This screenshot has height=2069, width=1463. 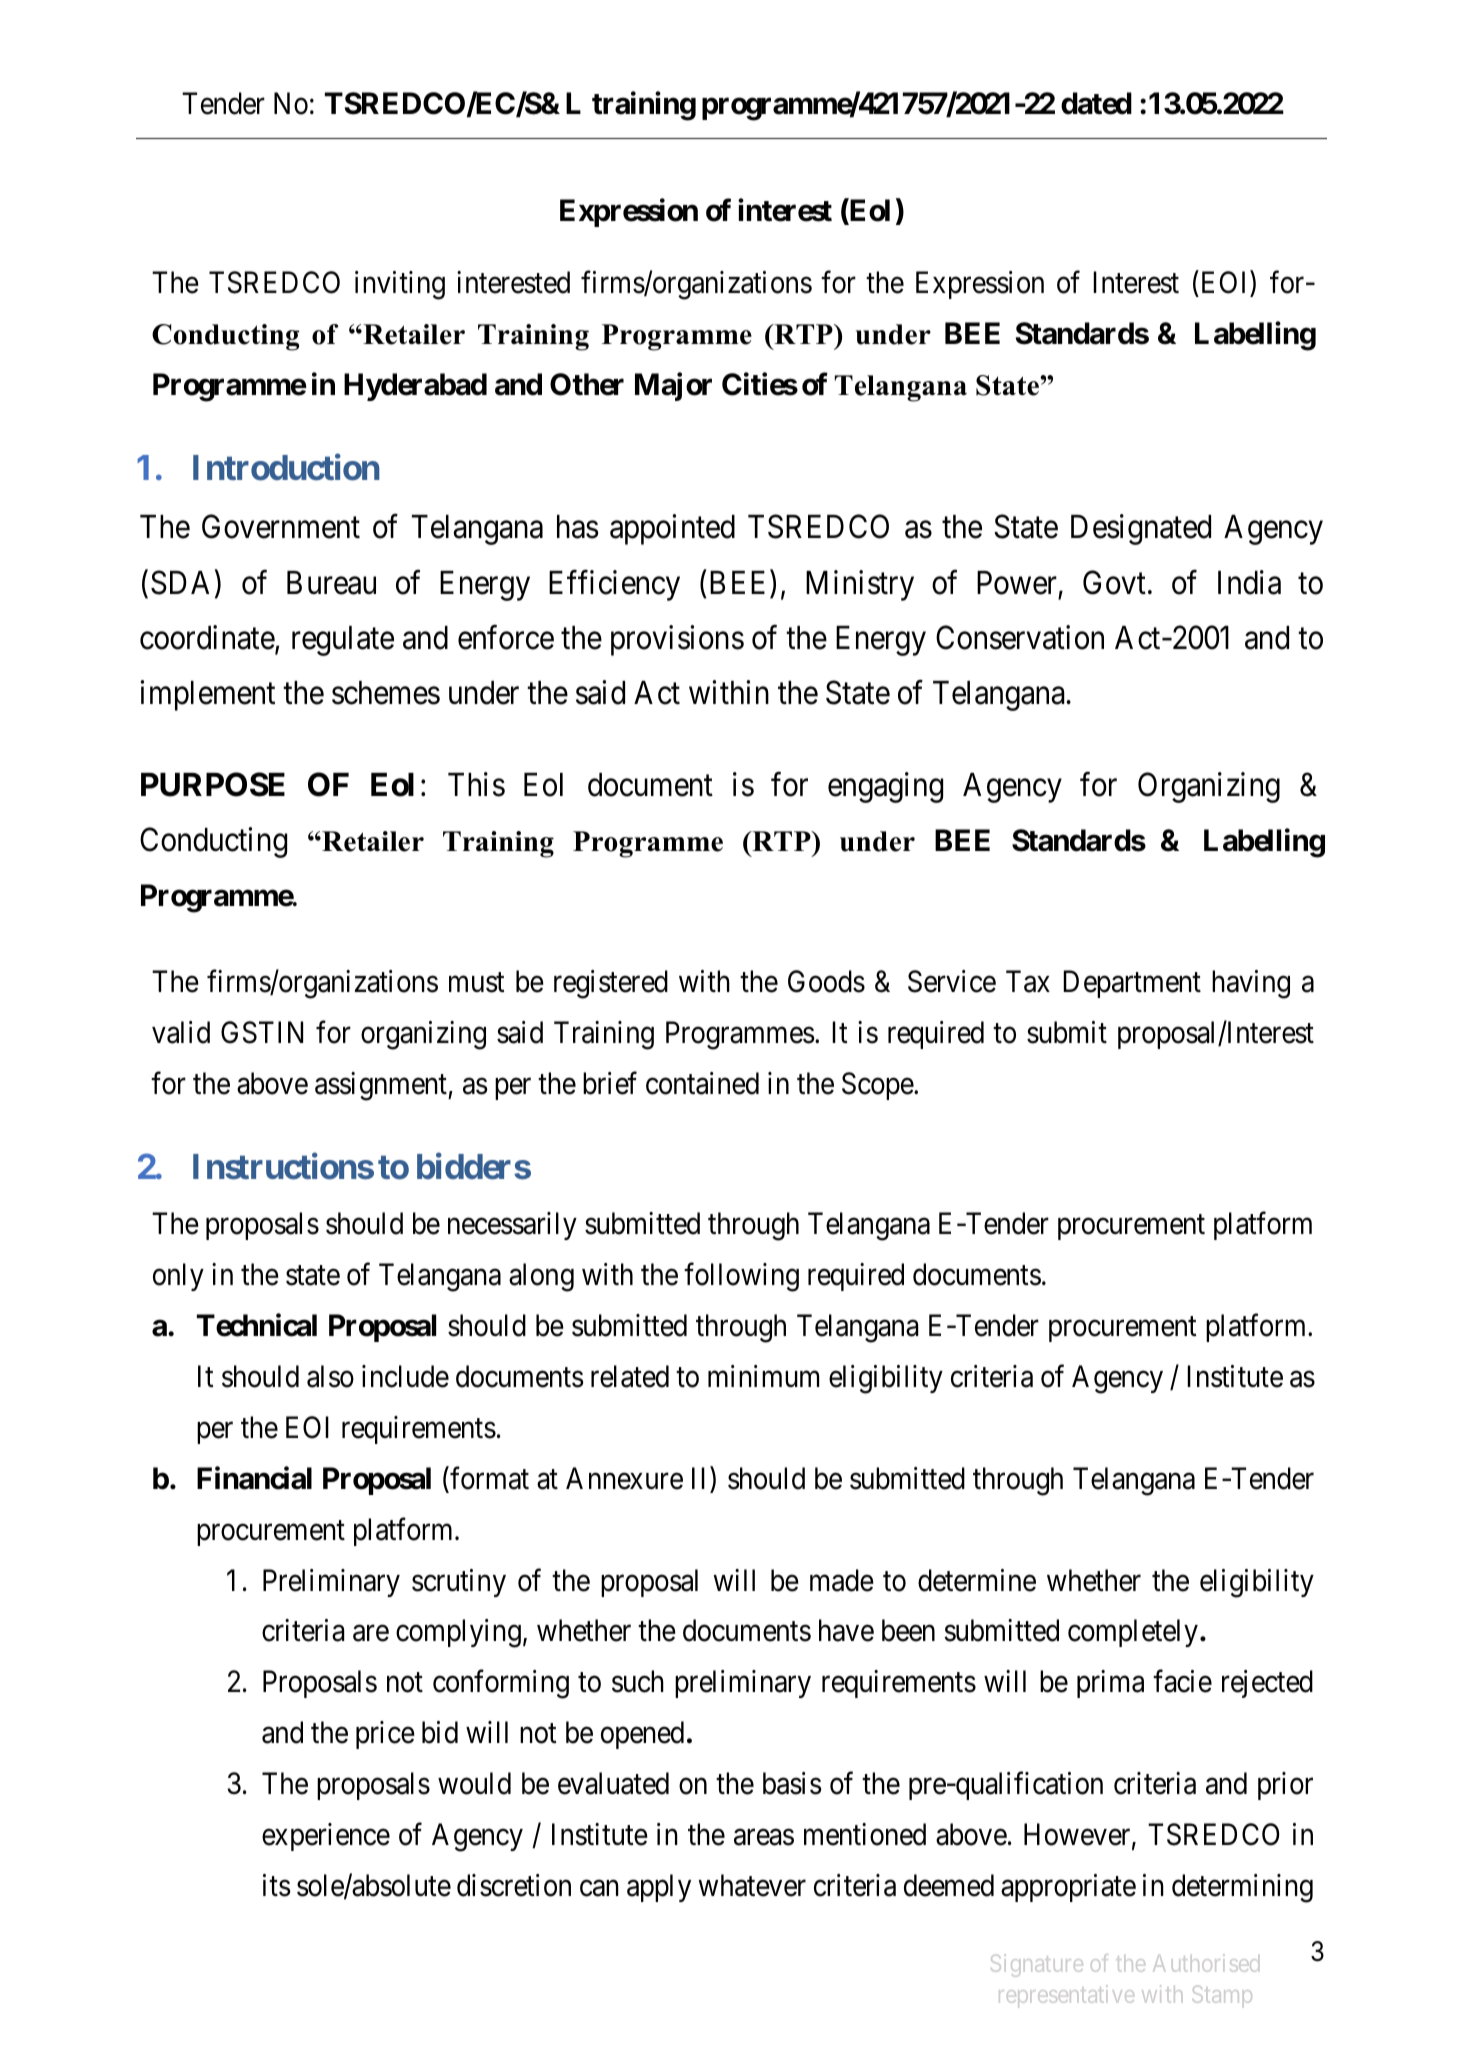 I want to click on inviting, so click(x=400, y=285).
